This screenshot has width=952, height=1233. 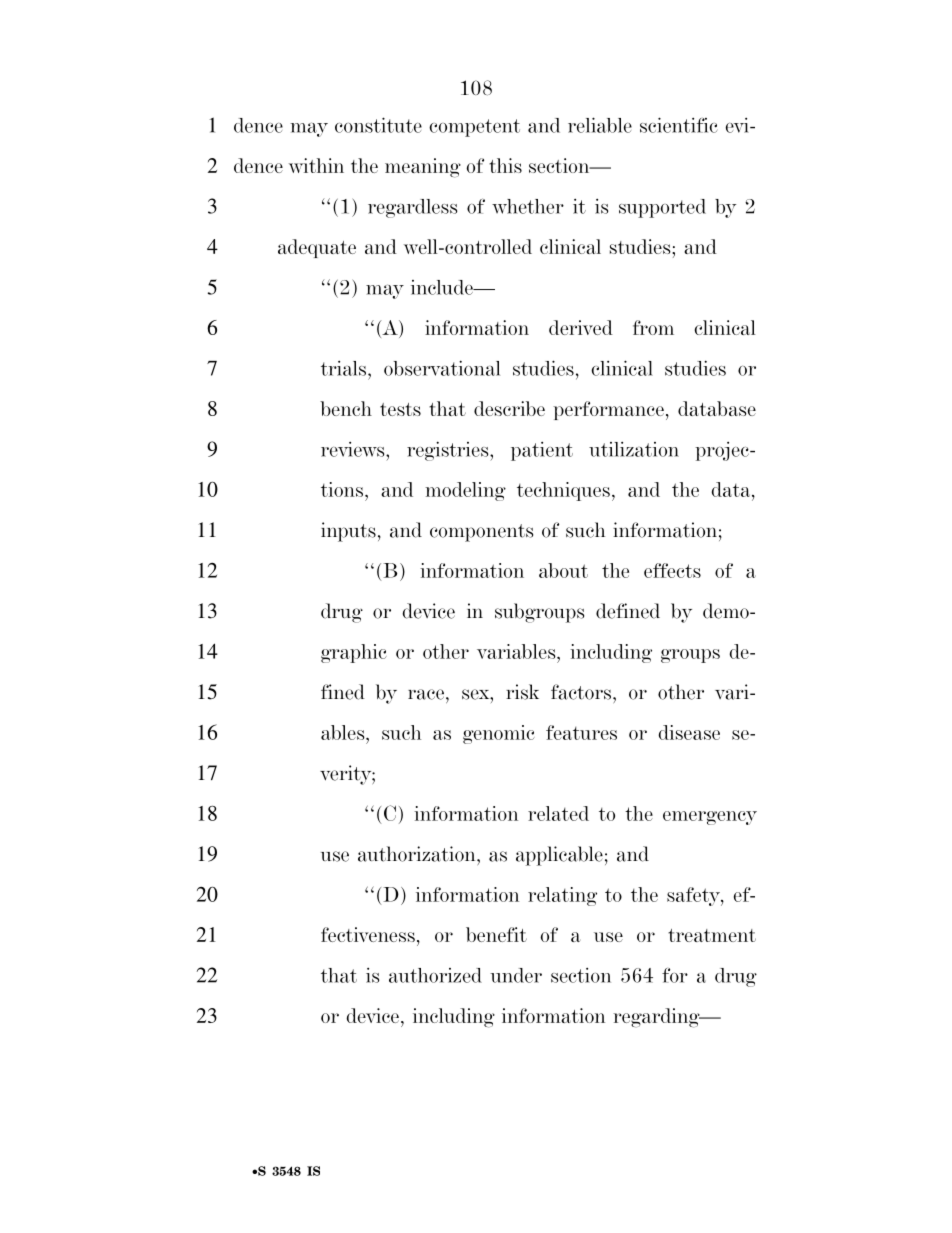 I want to click on trials, so click(x=345, y=368).
